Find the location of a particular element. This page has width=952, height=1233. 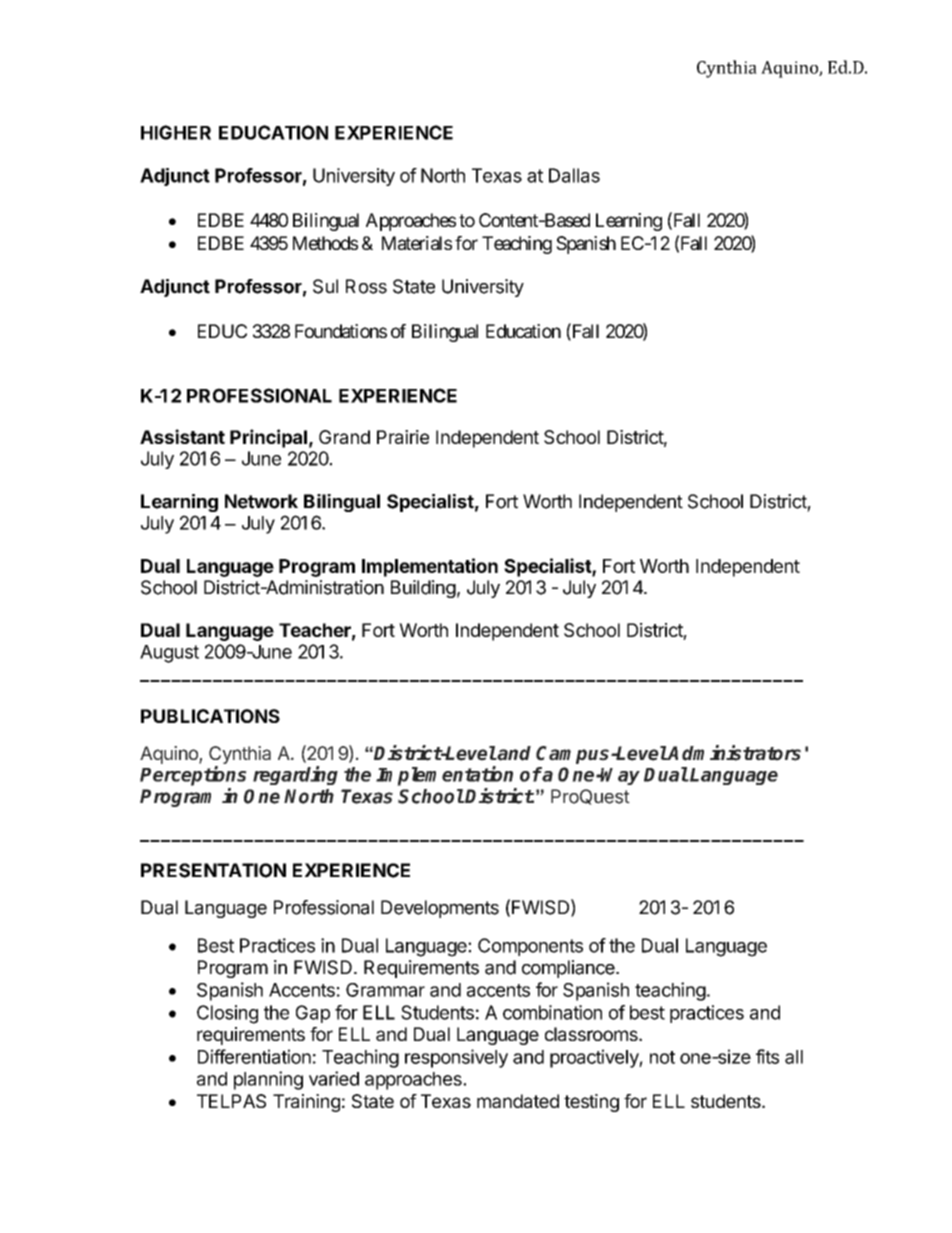

Developments is located at coordinates (440, 909).
